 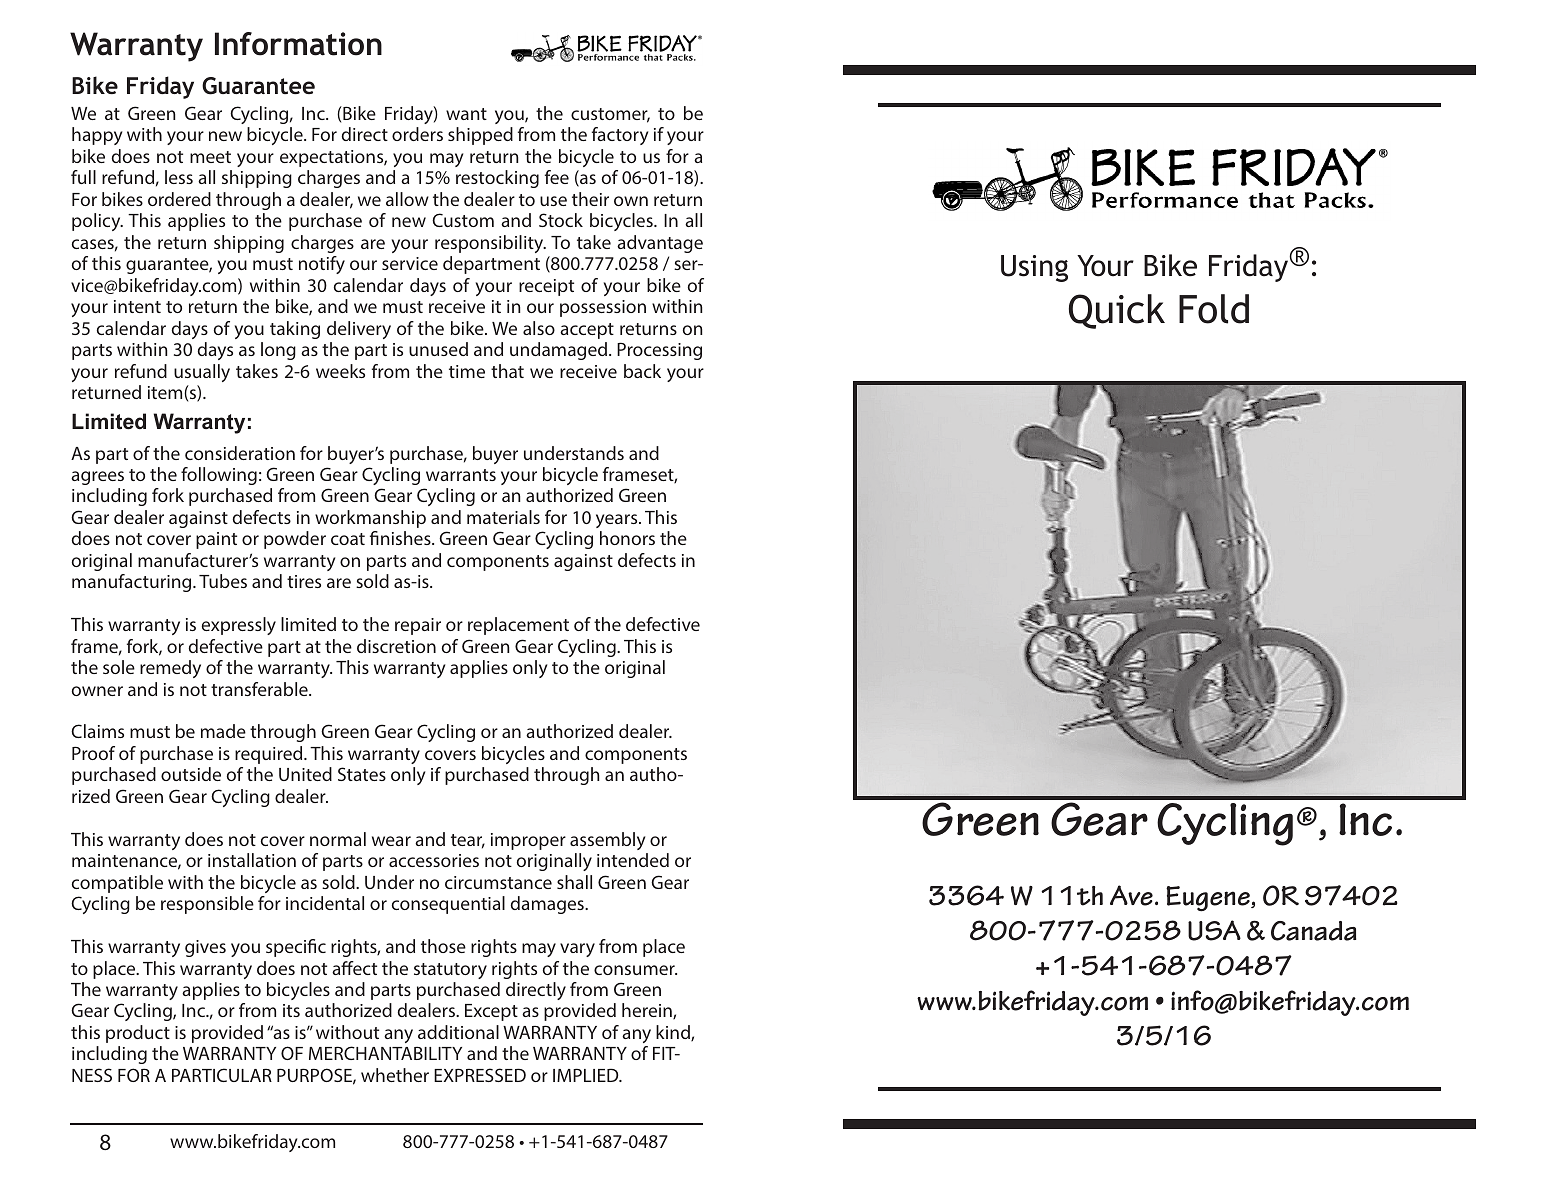 What do you see at coordinates (210, 157) in the screenshot?
I see `meet` at bounding box center [210, 157].
